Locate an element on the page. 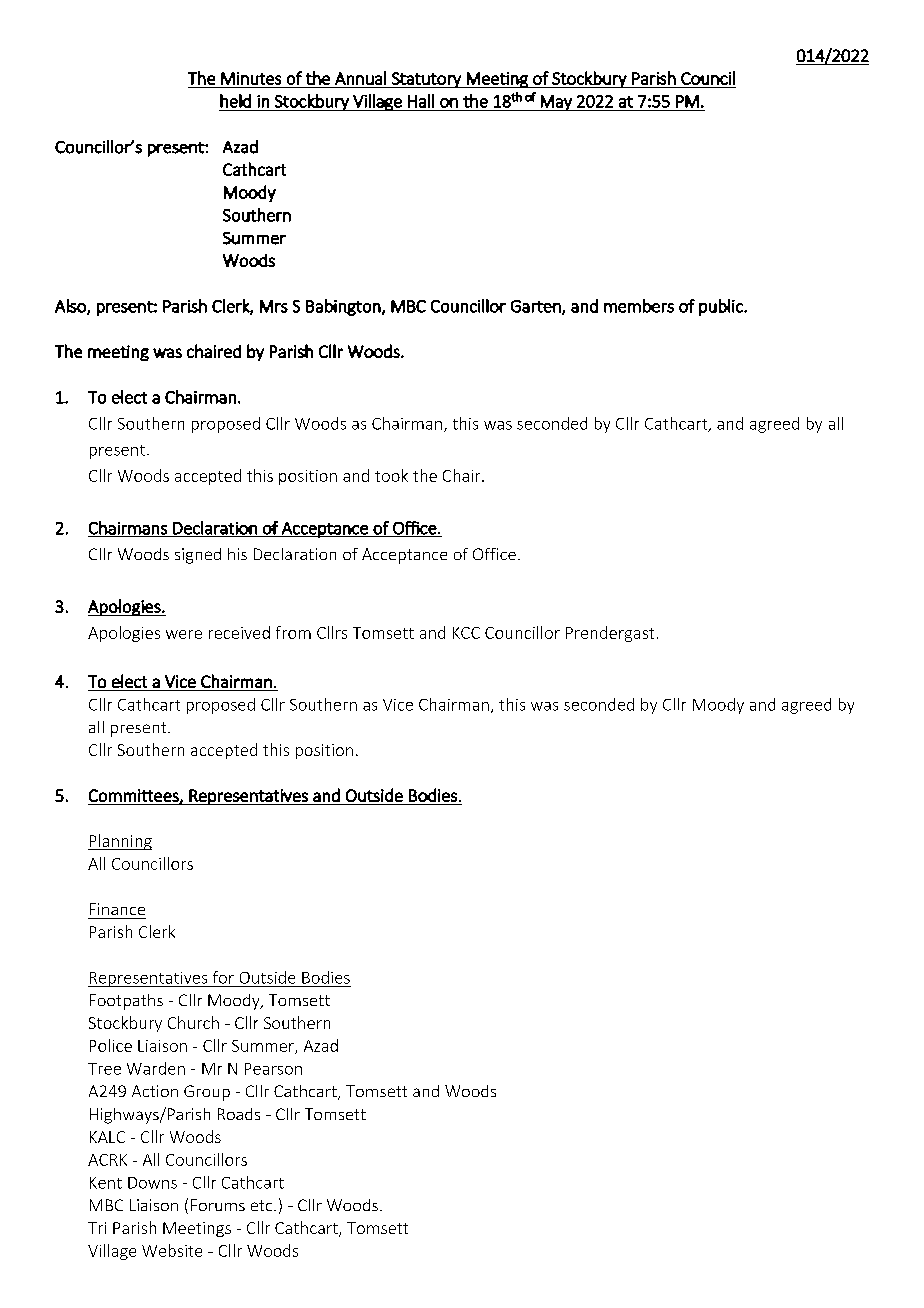 This image has width=924, height=1308. Prendergast is located at coordinates (610, 634).
